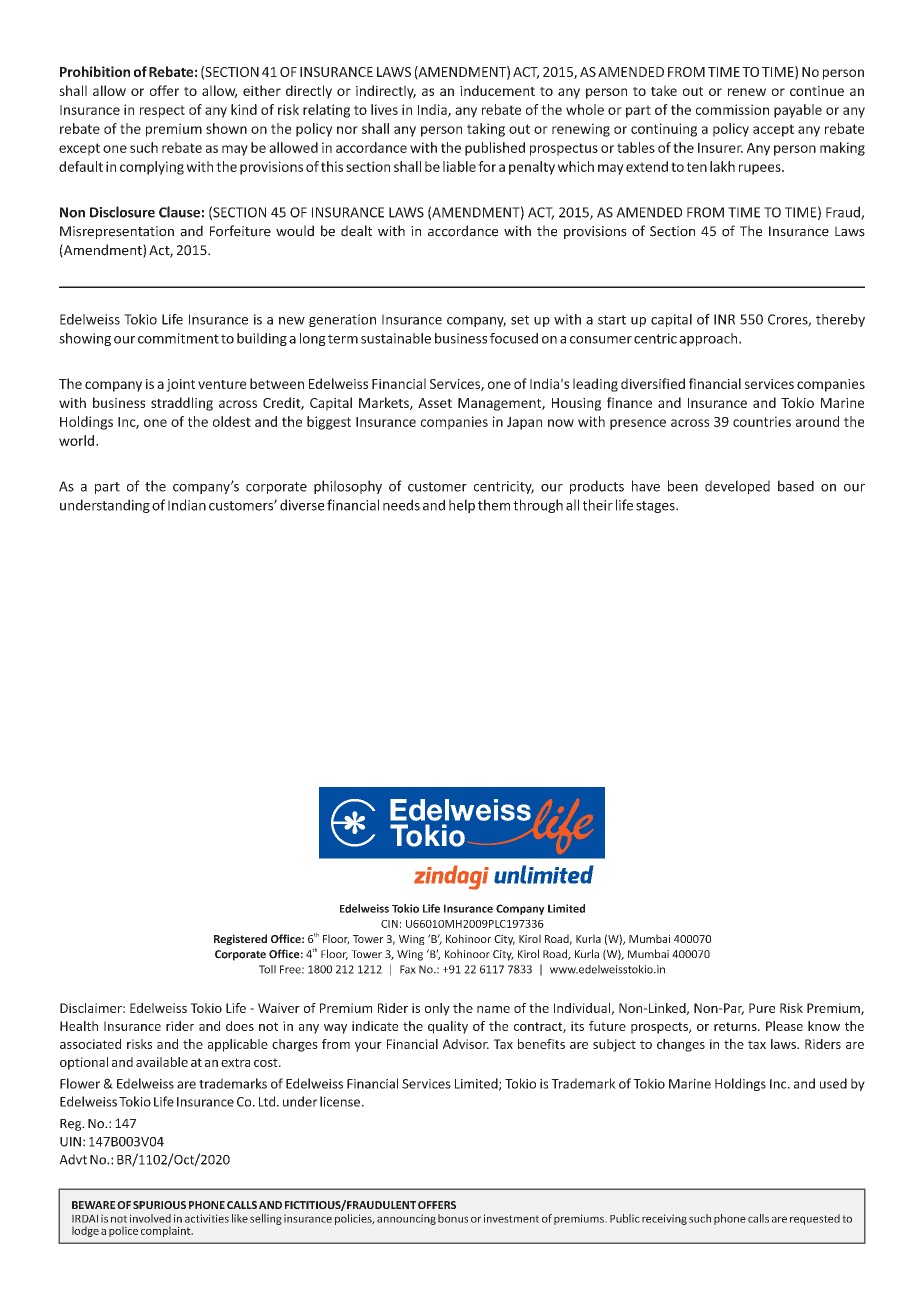 The width and height of the screenshot is (924, 1308). I want to click on stages, so click(656, 507).
